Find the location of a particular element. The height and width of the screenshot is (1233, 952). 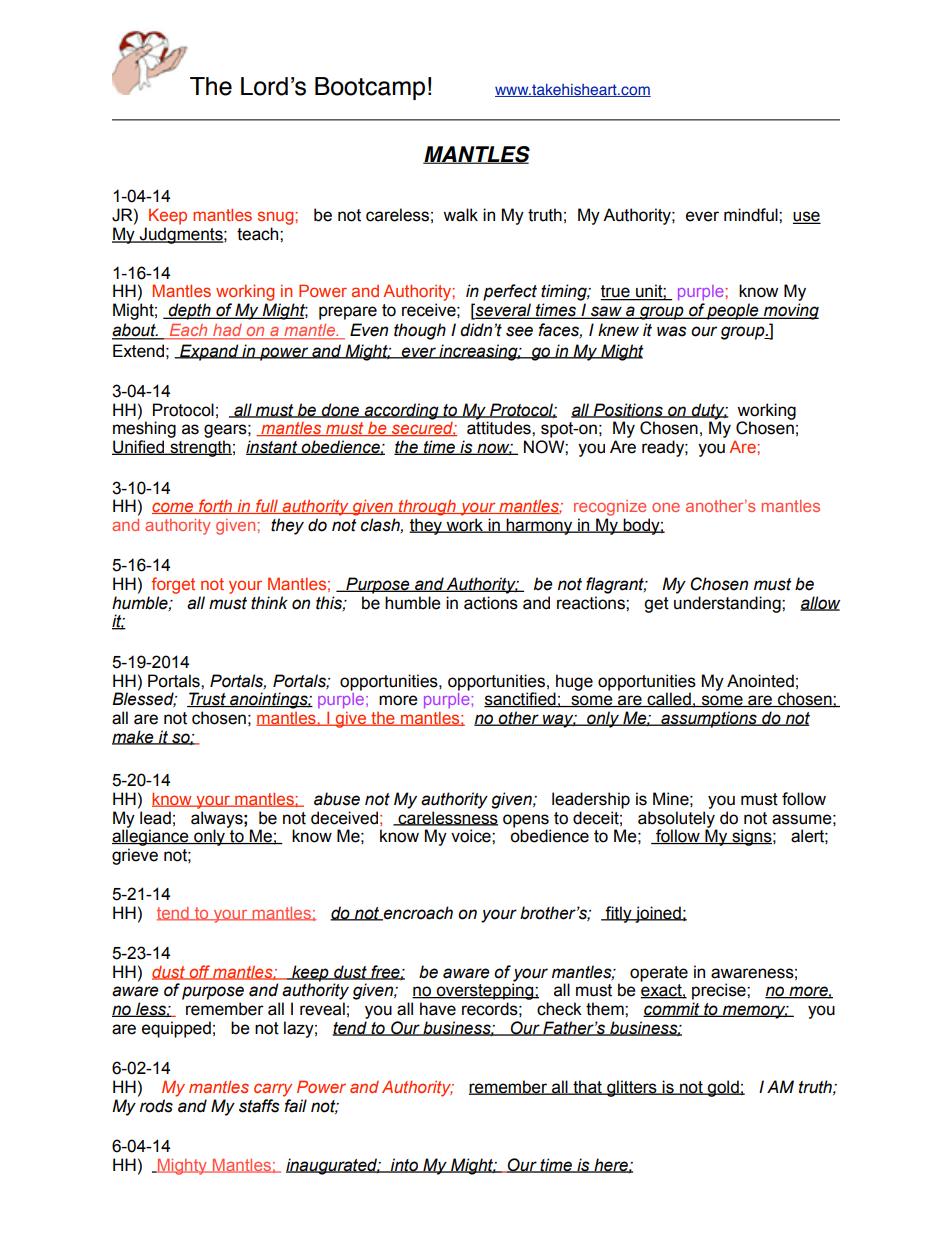

Bootcamp is located at coordinates (370, 88).
